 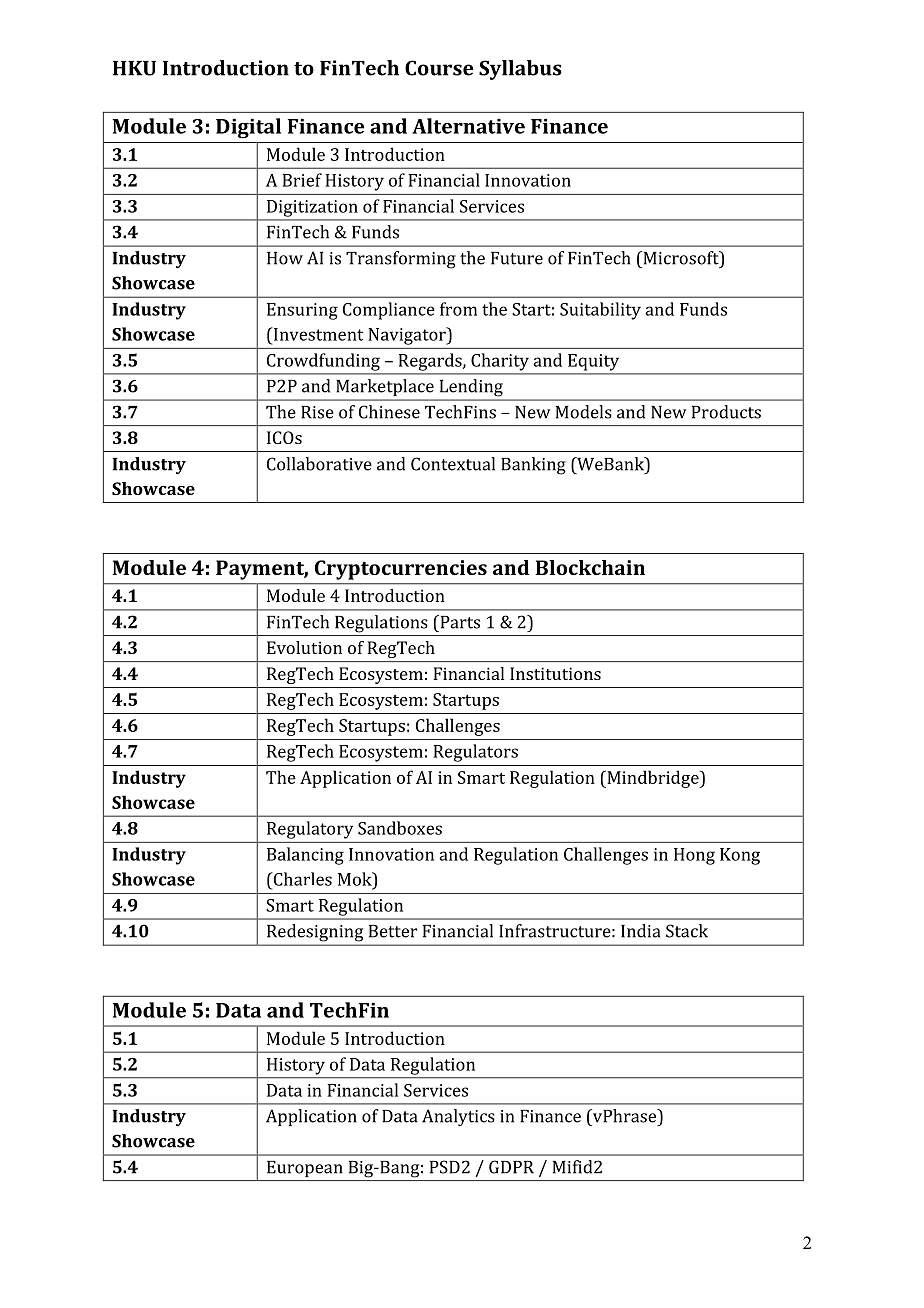 What do you see at coordinates (459, 622) in the screenshot?
I see `Parts` at bounding box center [459, 622].
